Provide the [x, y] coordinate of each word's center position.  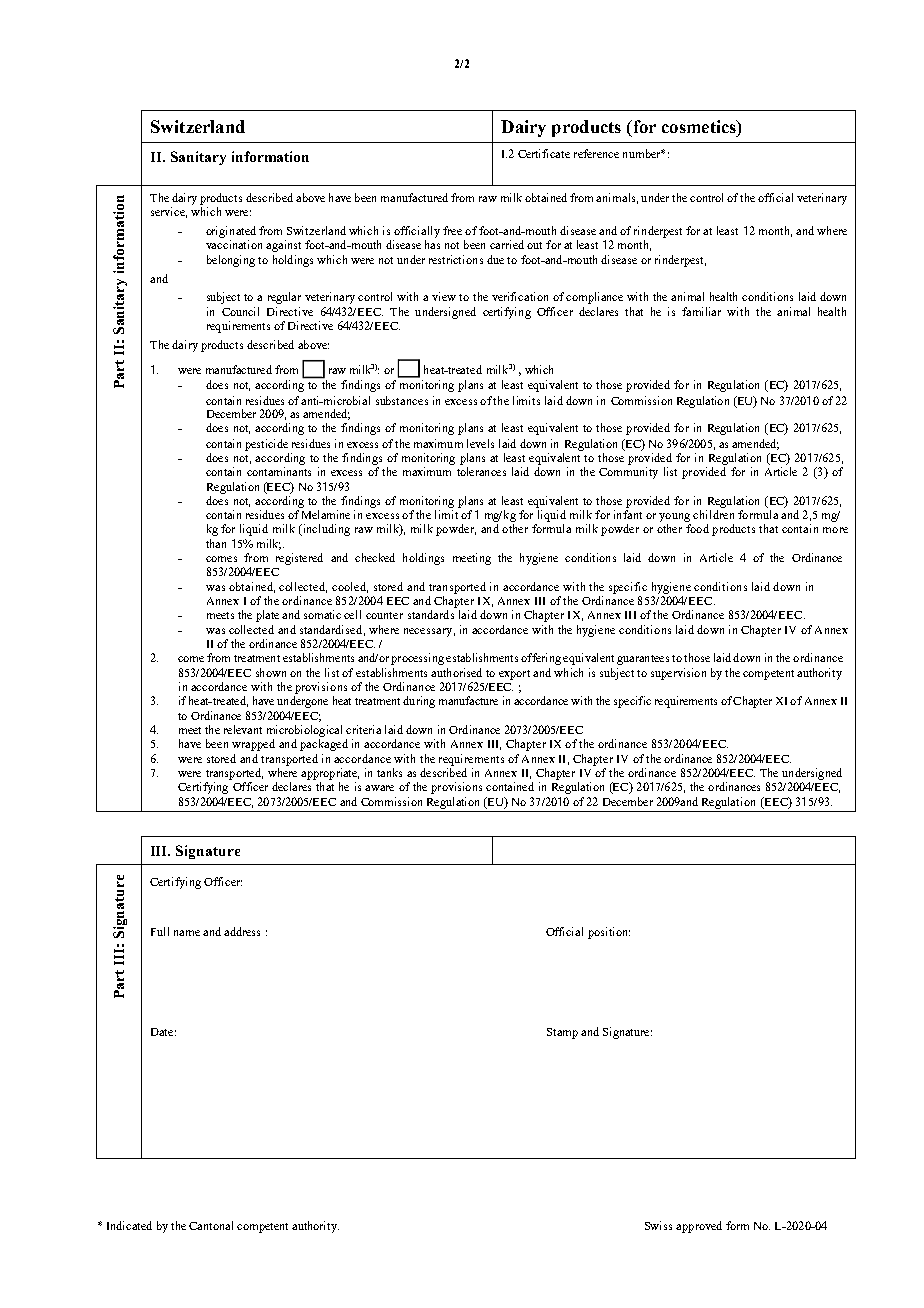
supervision [678, 674]
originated [231, 232]
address [242, 931]
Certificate [544, 153]
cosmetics [700, 126]
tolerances [481, 471]
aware [379, 788]
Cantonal [211, 1225]
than [216, 543]
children [713, 514]
